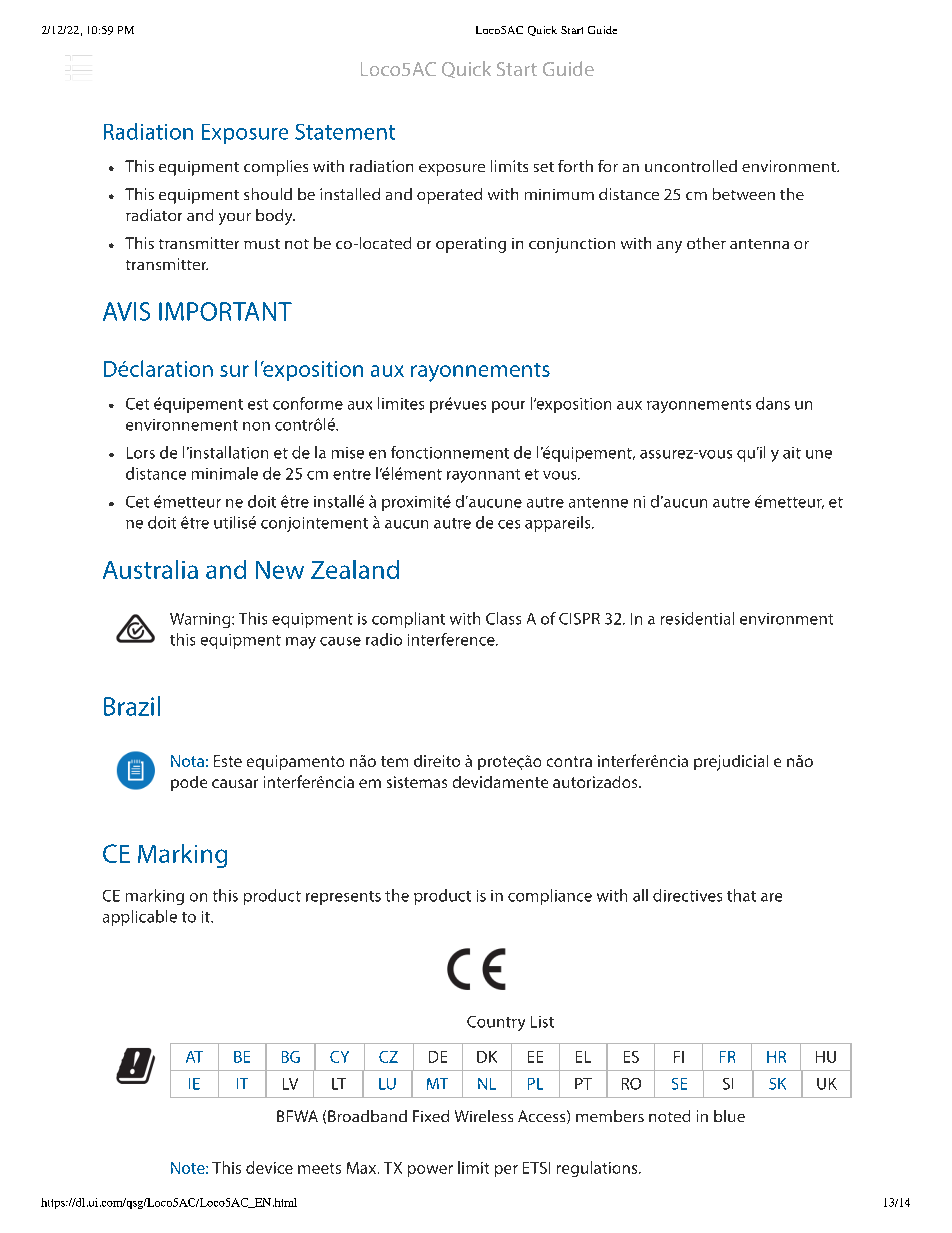 The width and height of the document is (952, 1233). I want to click on operated, so click(449, 196).
